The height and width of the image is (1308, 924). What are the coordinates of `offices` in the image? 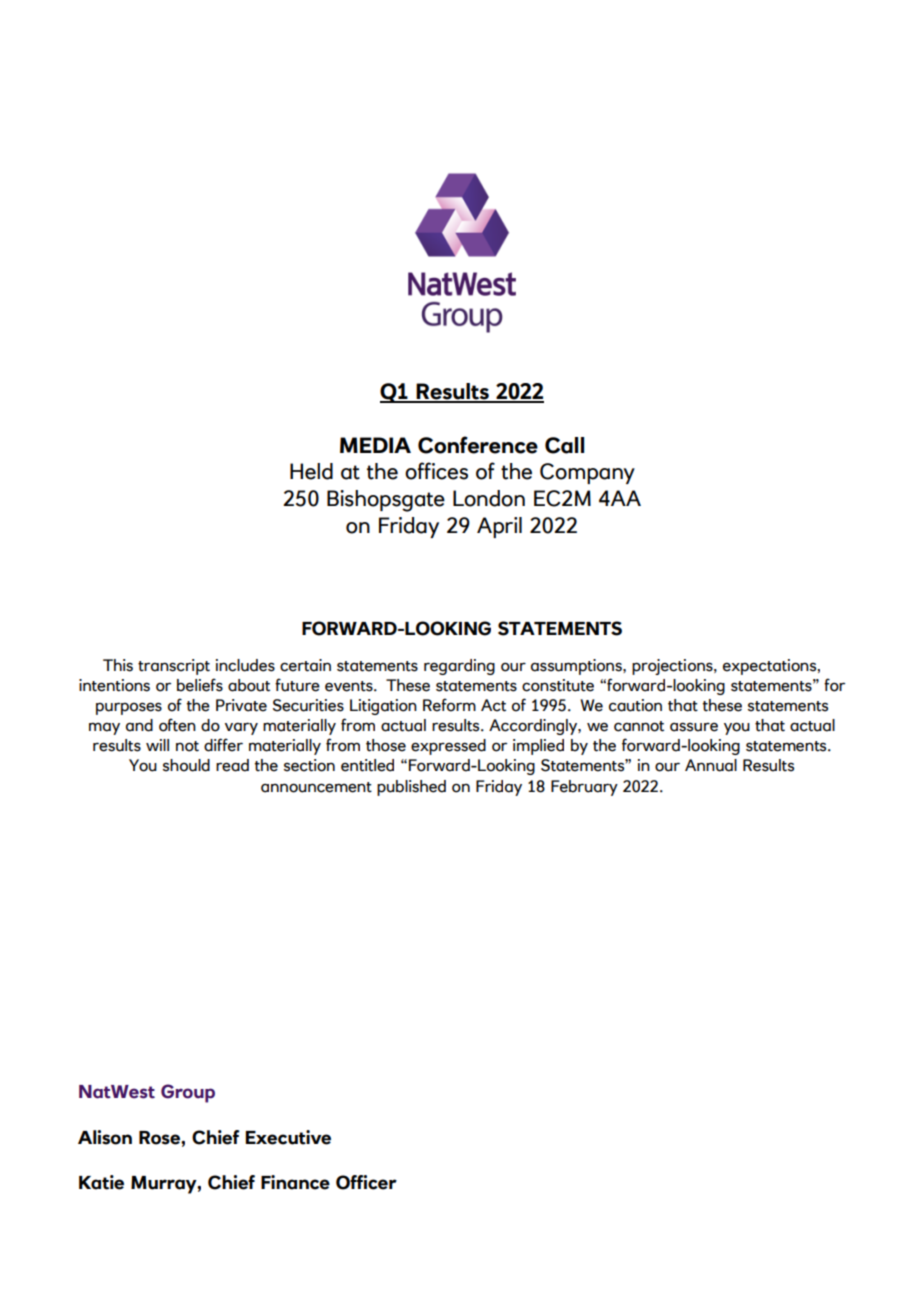 It's located at (436, 471).
